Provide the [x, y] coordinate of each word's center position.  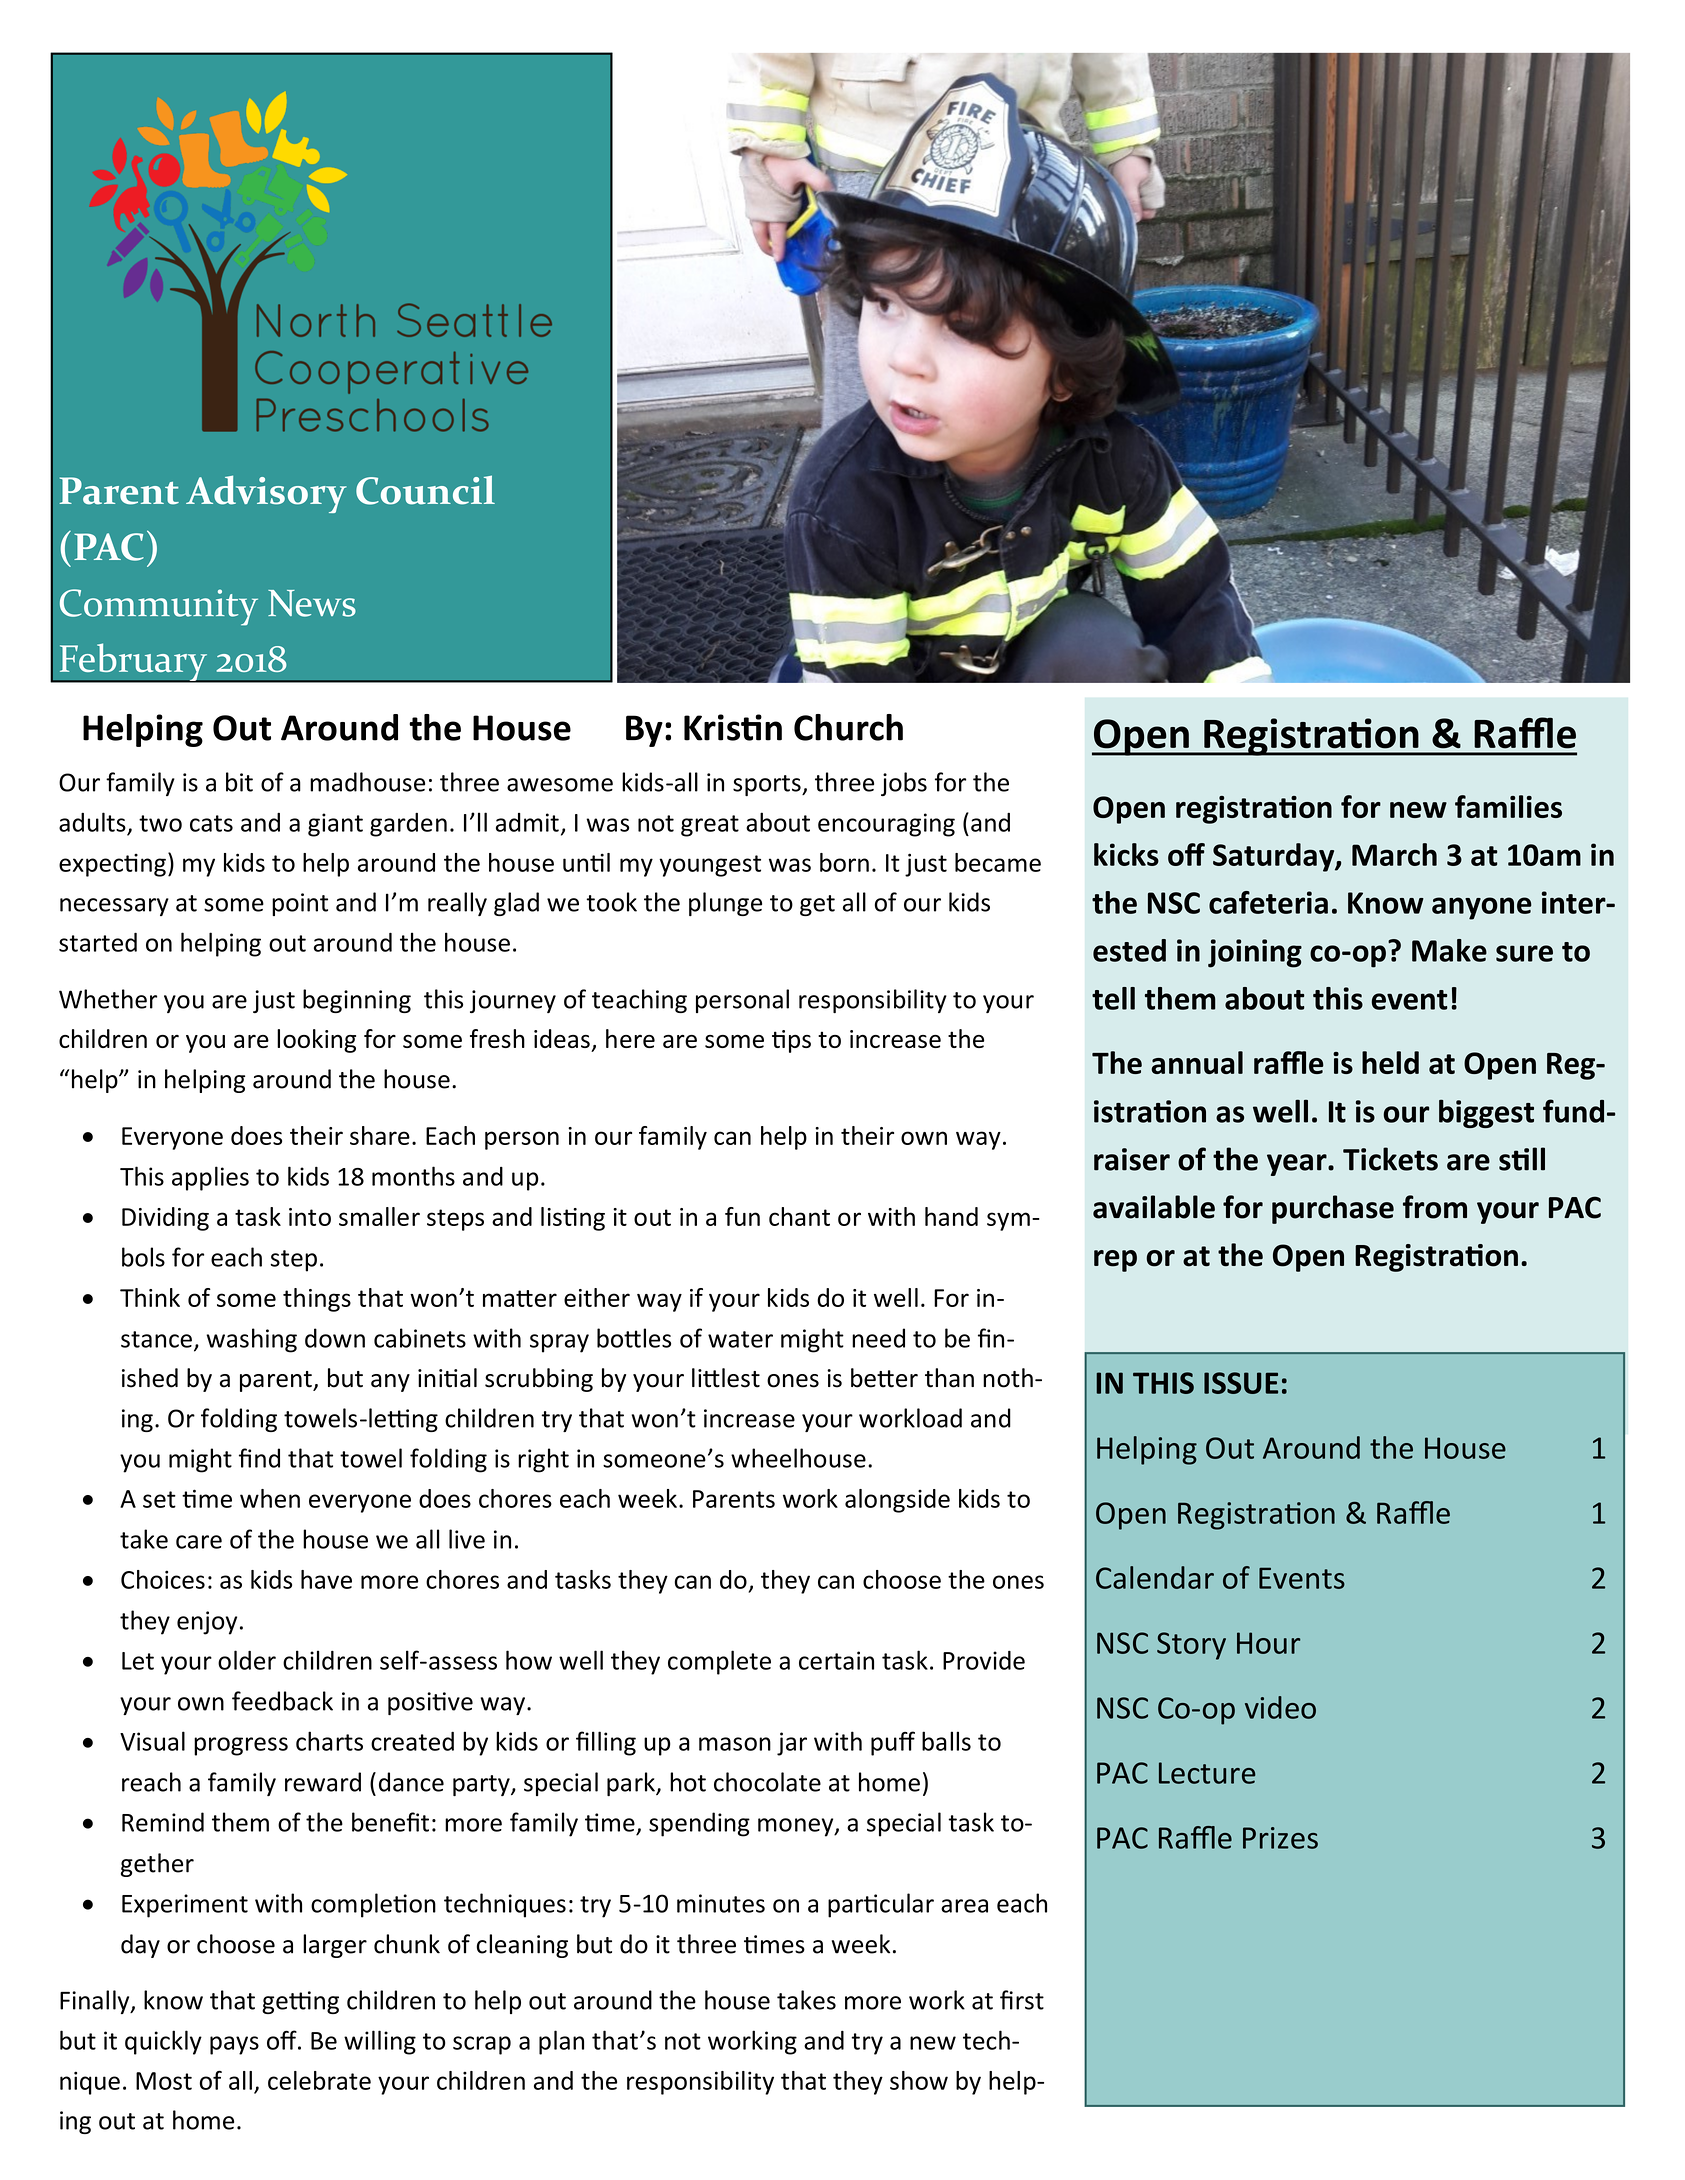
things [317, 1300]
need [878, 1338]
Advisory [266, 494]
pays [234, 2045]
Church [848, 727]
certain [836, 1660]
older [247, 1660]
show [919, 2080]
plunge [725, 904]
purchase [1333, 1209]
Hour [1268, 1643]
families [1508, 806]
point [300, 904]
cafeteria [1268, 902]
